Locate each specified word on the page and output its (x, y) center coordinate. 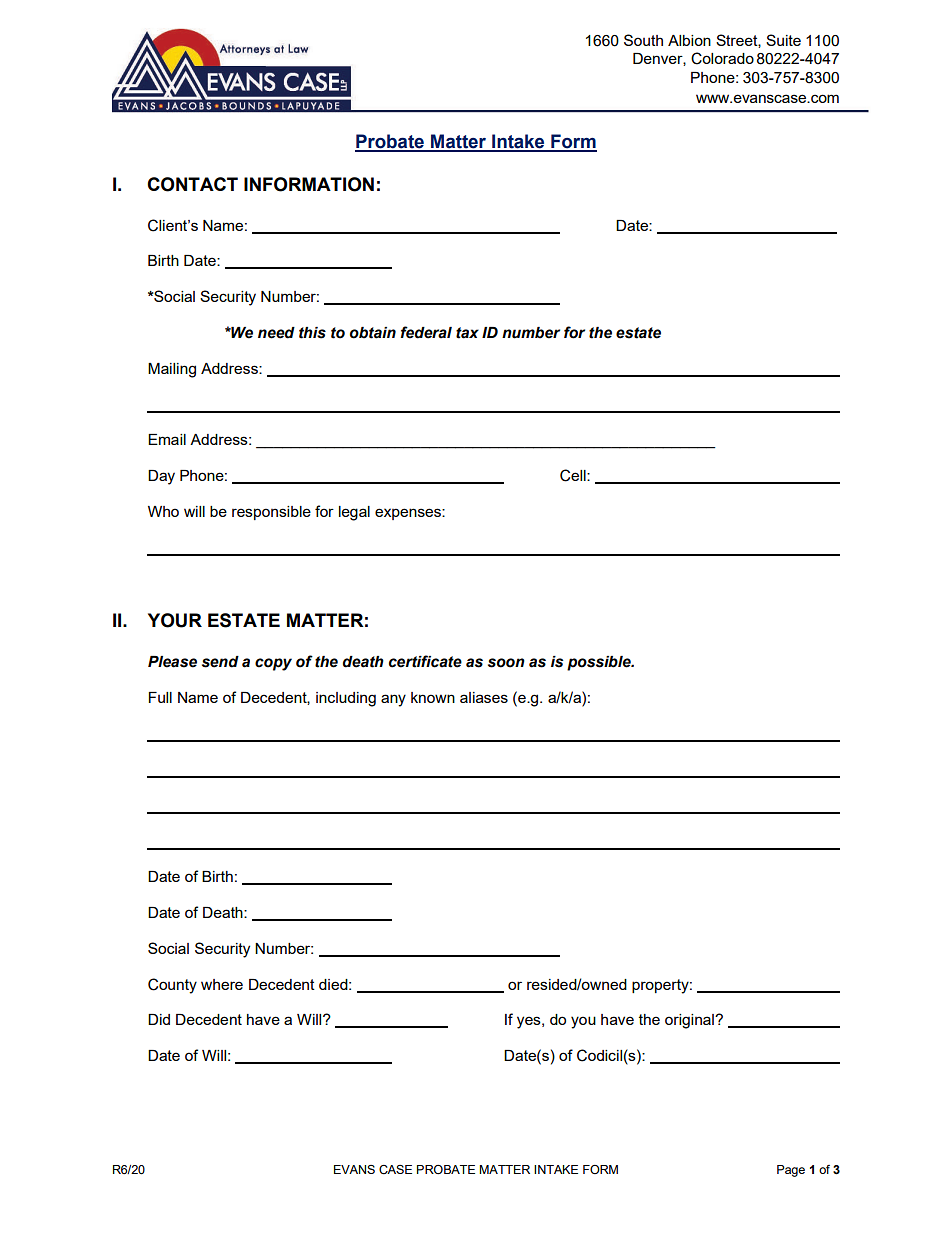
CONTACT (192, 184)
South (643, 40)
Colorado (722, 58)
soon (506, 663)
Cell (574, 475)
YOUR (175, 620)
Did (159, 1019)
